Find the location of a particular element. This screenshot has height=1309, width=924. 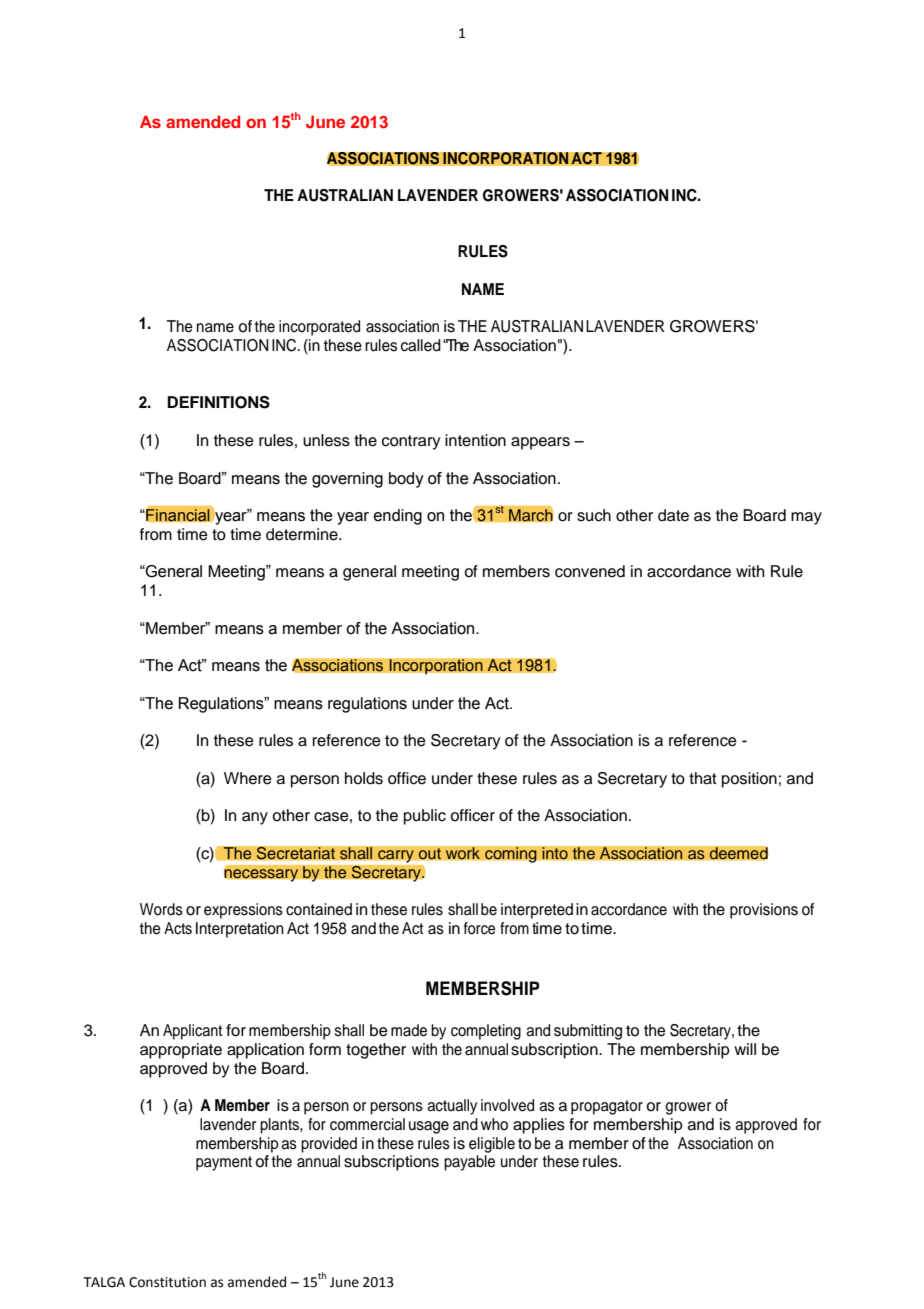

public is located at coordinates (425, 817).
